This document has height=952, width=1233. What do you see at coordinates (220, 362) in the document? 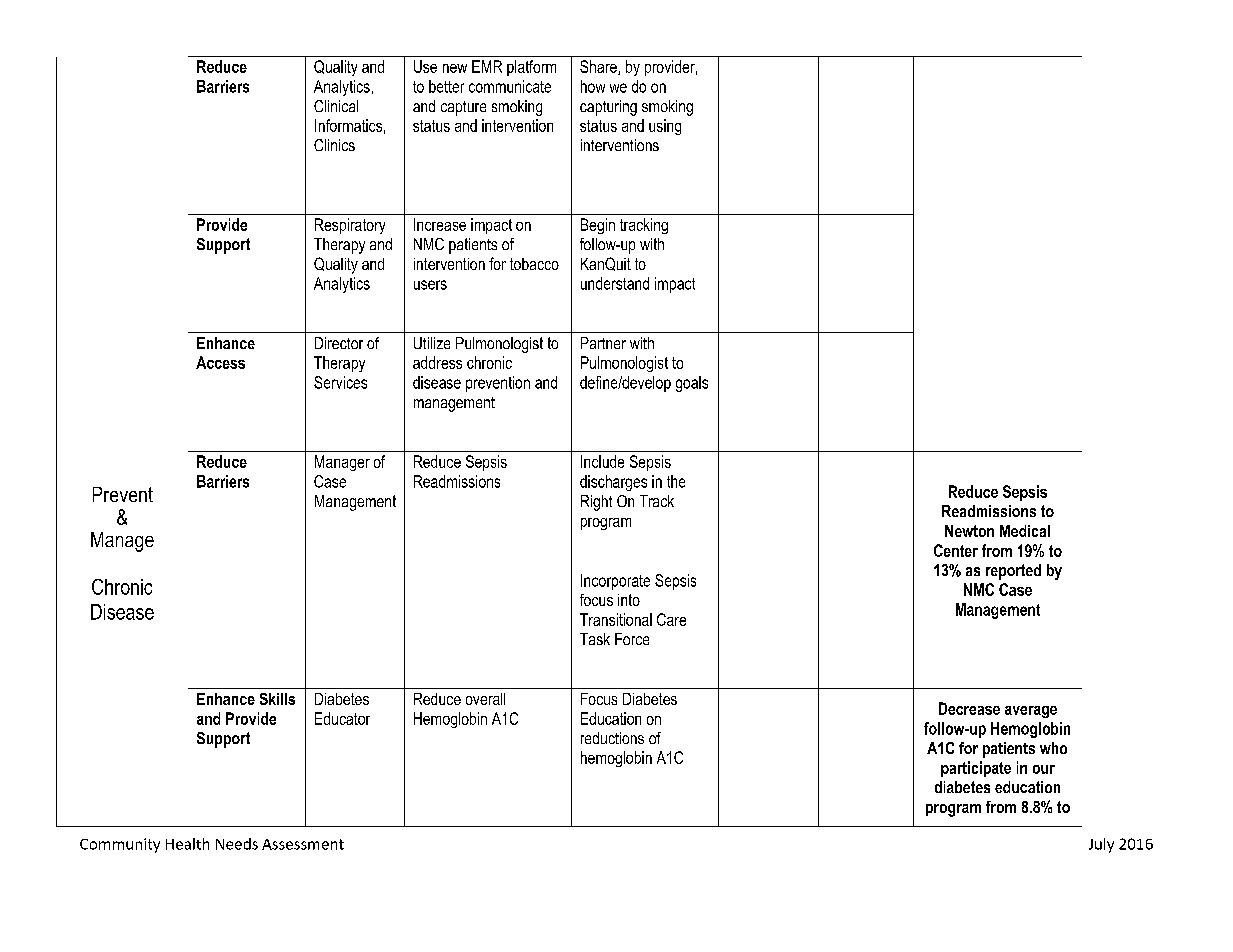
I see `Access` at bounding box center [220, 362].
